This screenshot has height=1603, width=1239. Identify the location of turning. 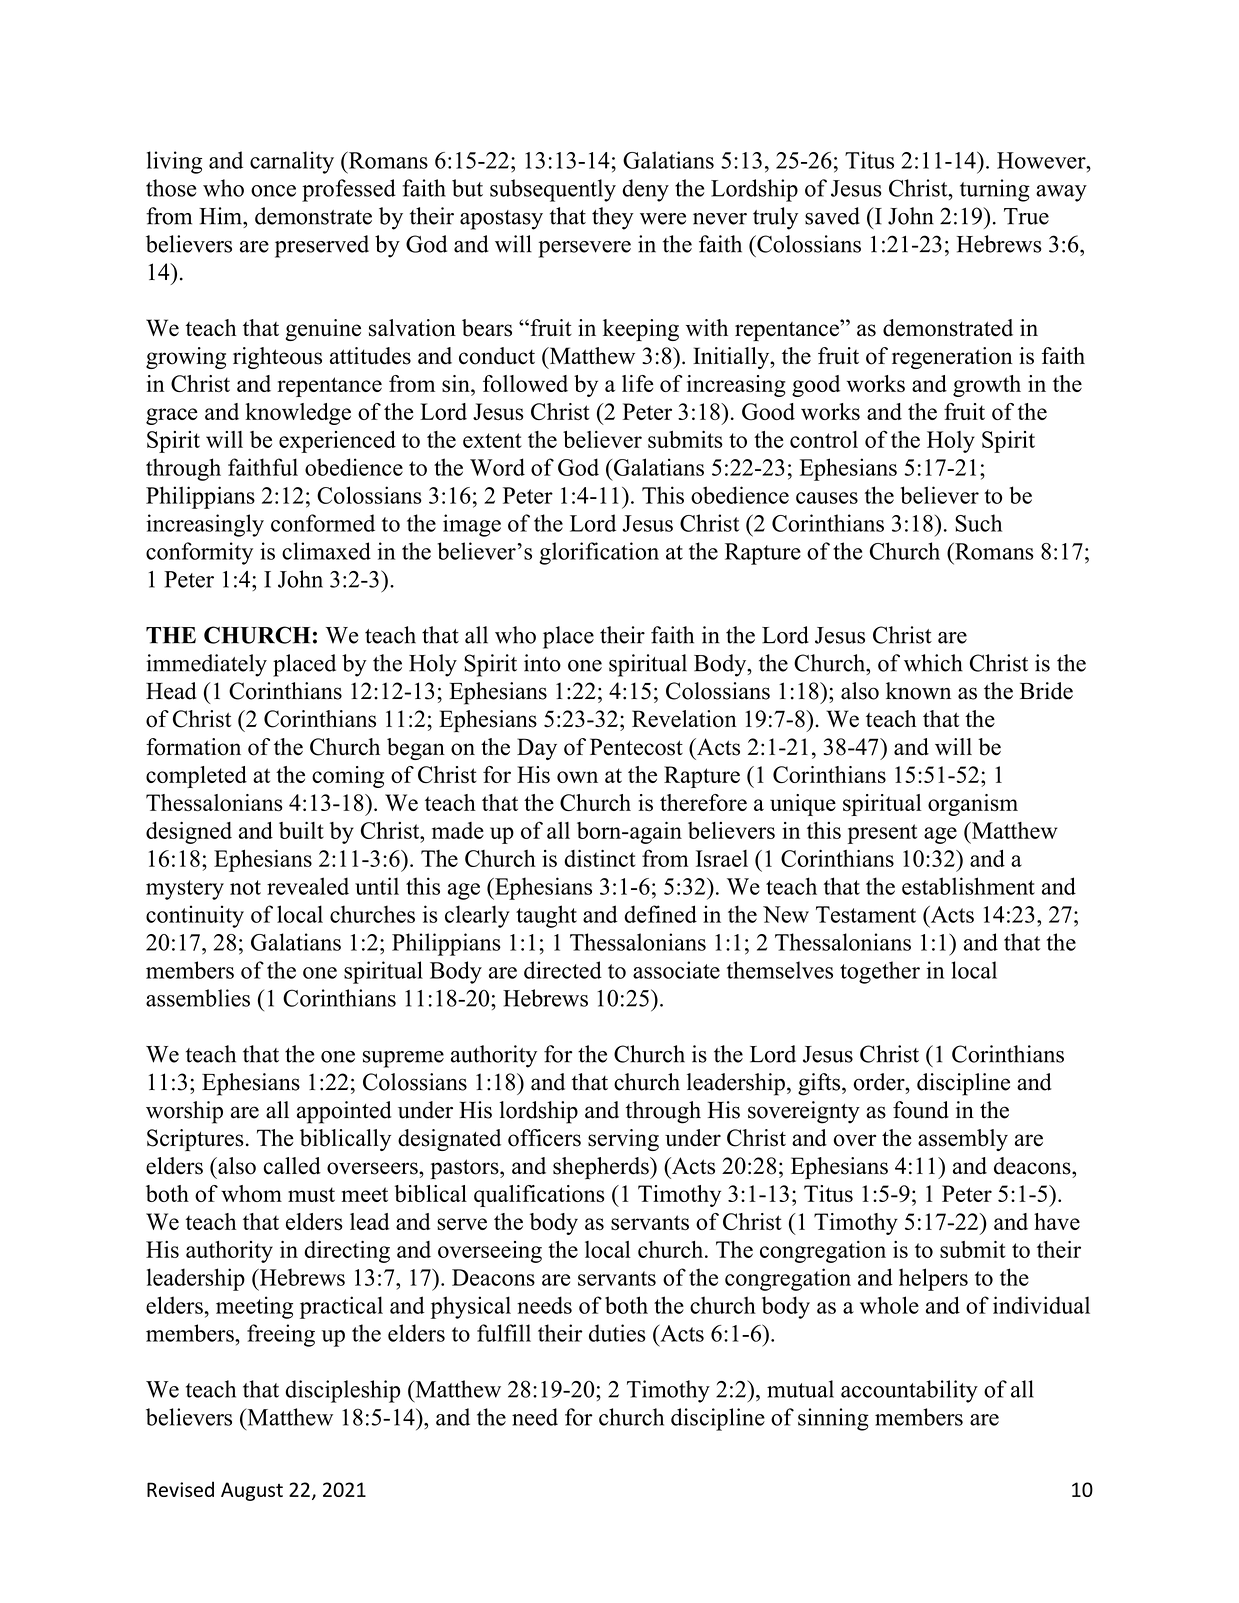
(995, 190).
